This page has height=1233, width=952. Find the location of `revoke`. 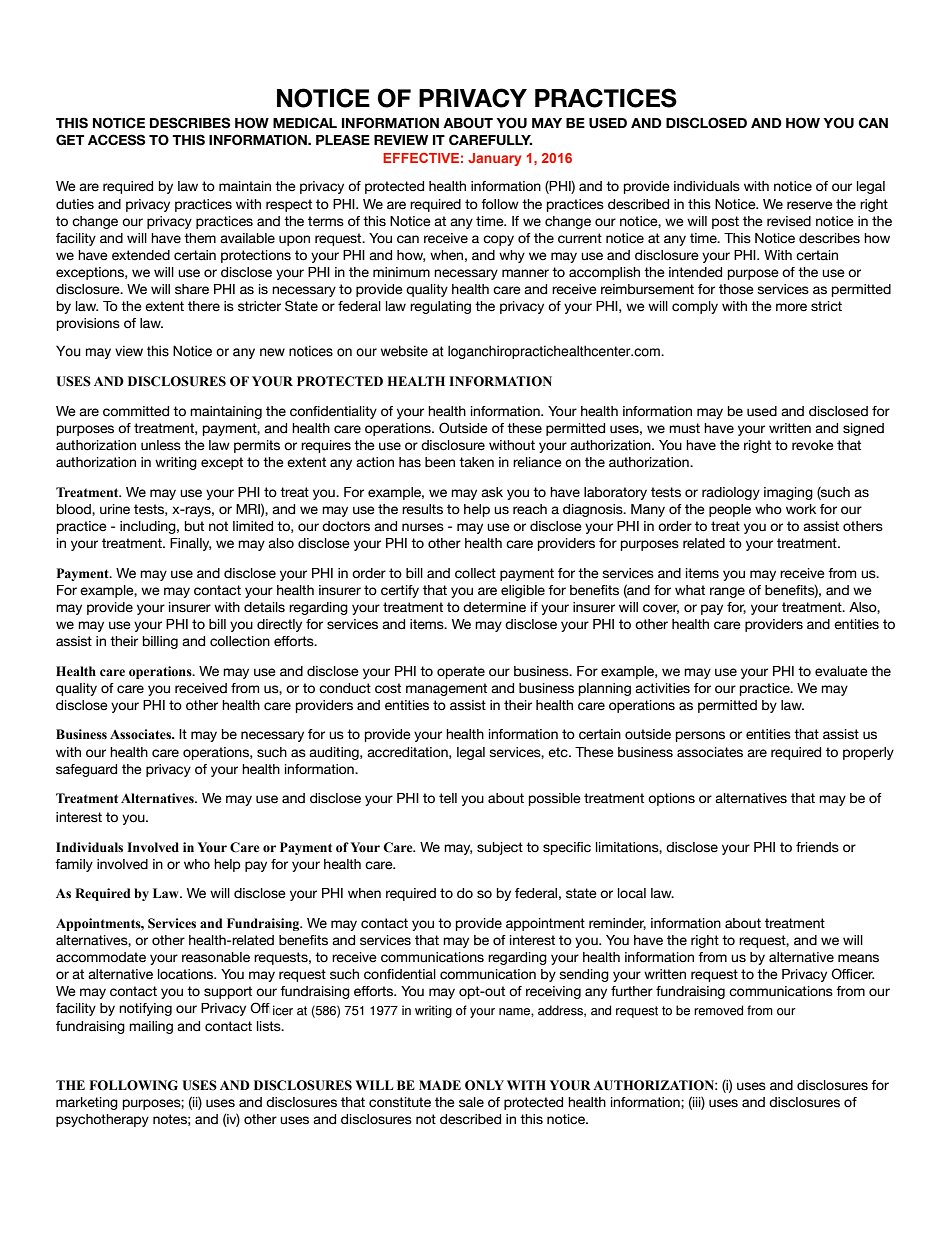

revoke is located at coordinates (813, 445).
